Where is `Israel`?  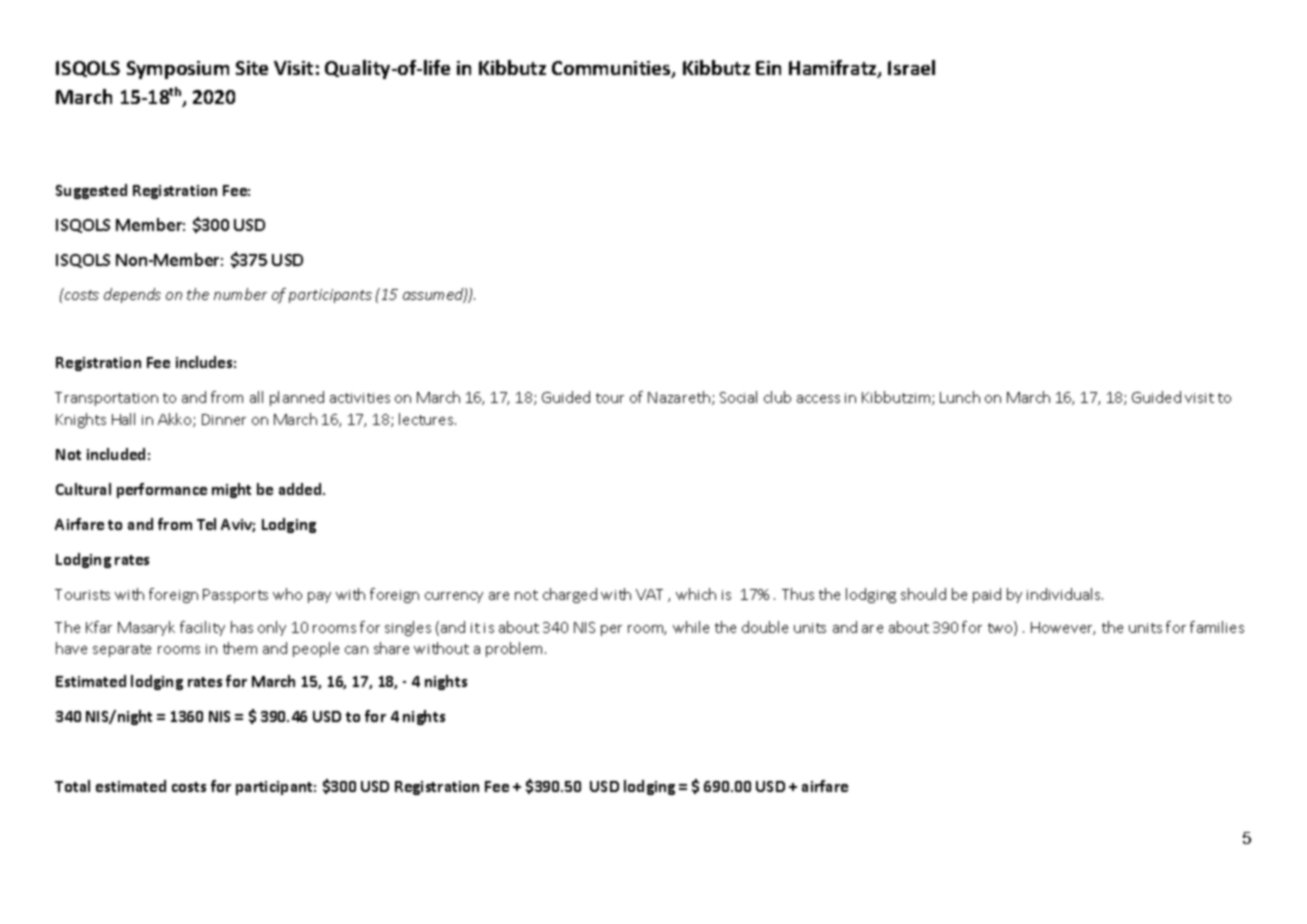
Israel is located at coordinates (911, 67).
